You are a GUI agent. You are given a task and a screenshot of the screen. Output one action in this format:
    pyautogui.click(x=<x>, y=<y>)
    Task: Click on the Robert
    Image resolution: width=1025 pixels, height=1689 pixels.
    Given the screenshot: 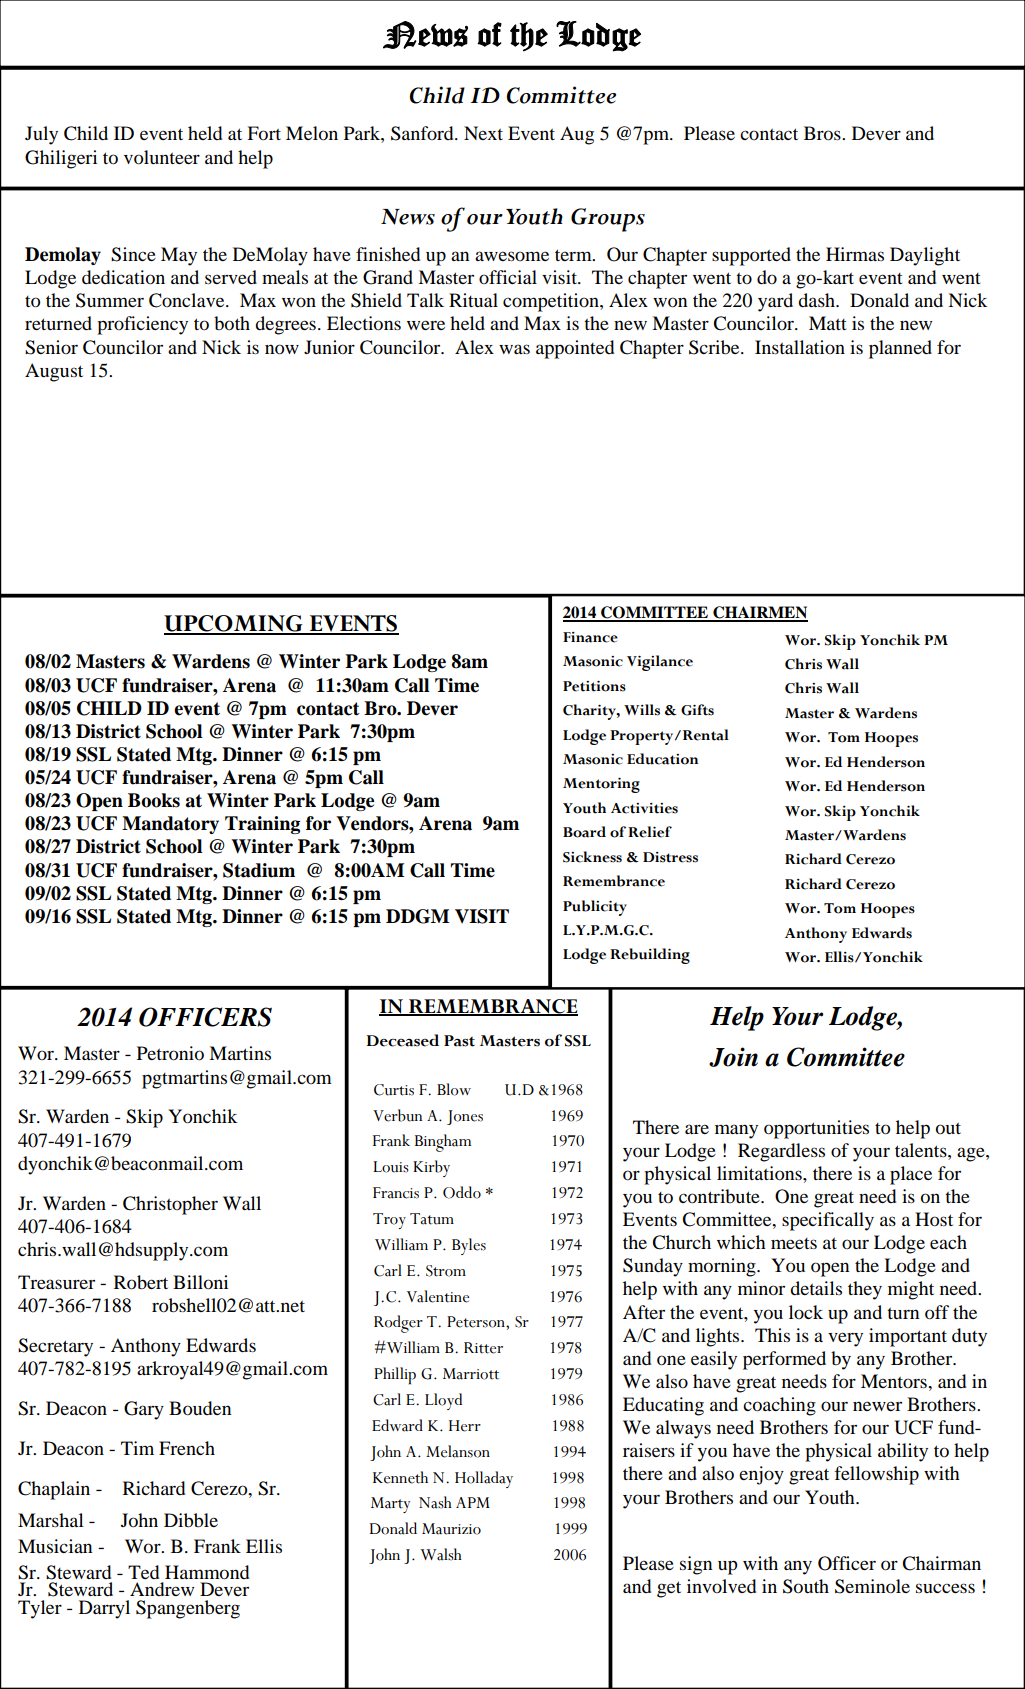 What is the action you would take?
    pyautogui.click(x=141, y=1282)
